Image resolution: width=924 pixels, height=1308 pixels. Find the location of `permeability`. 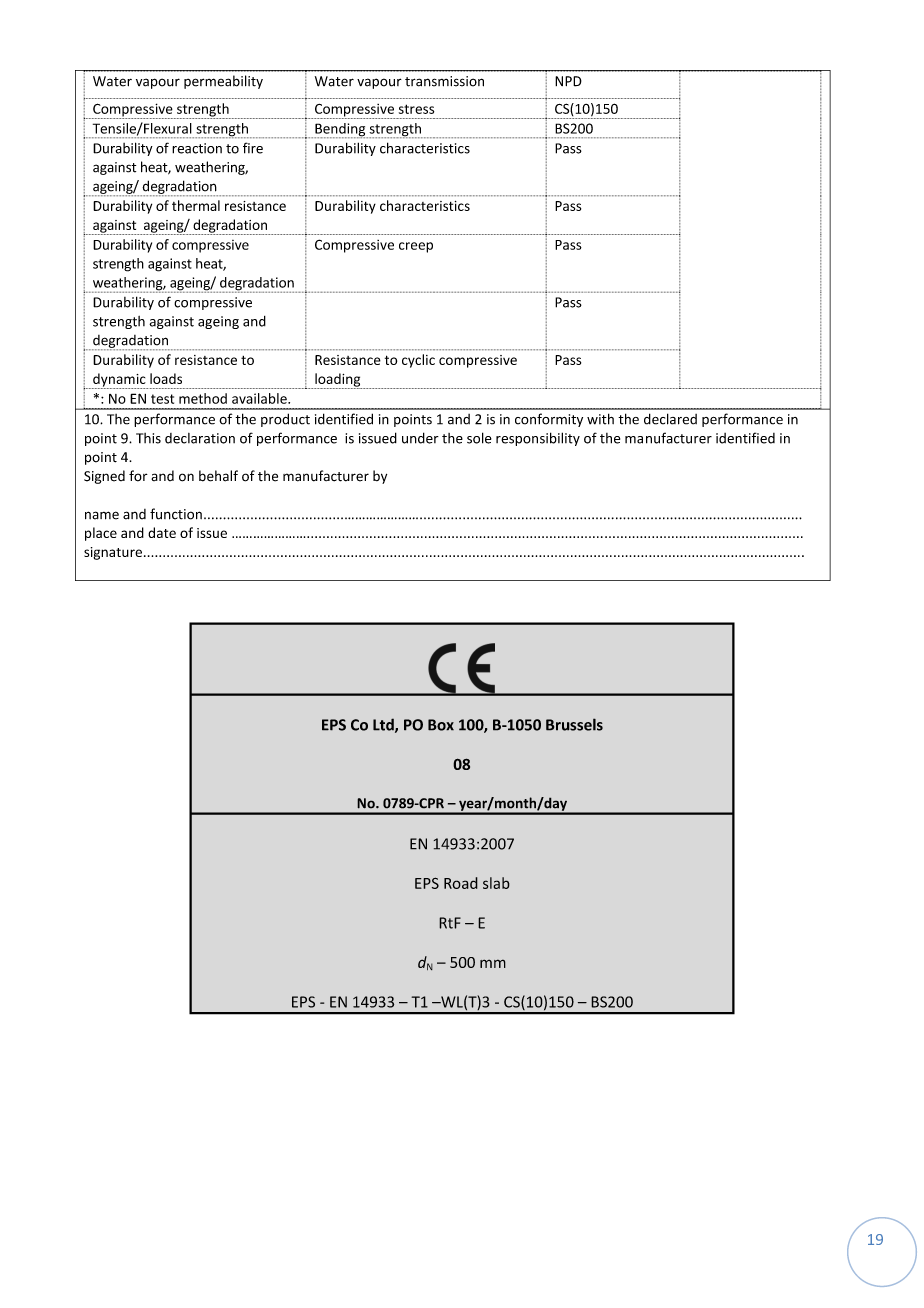

permeability is located at coordinates (223, 82).
